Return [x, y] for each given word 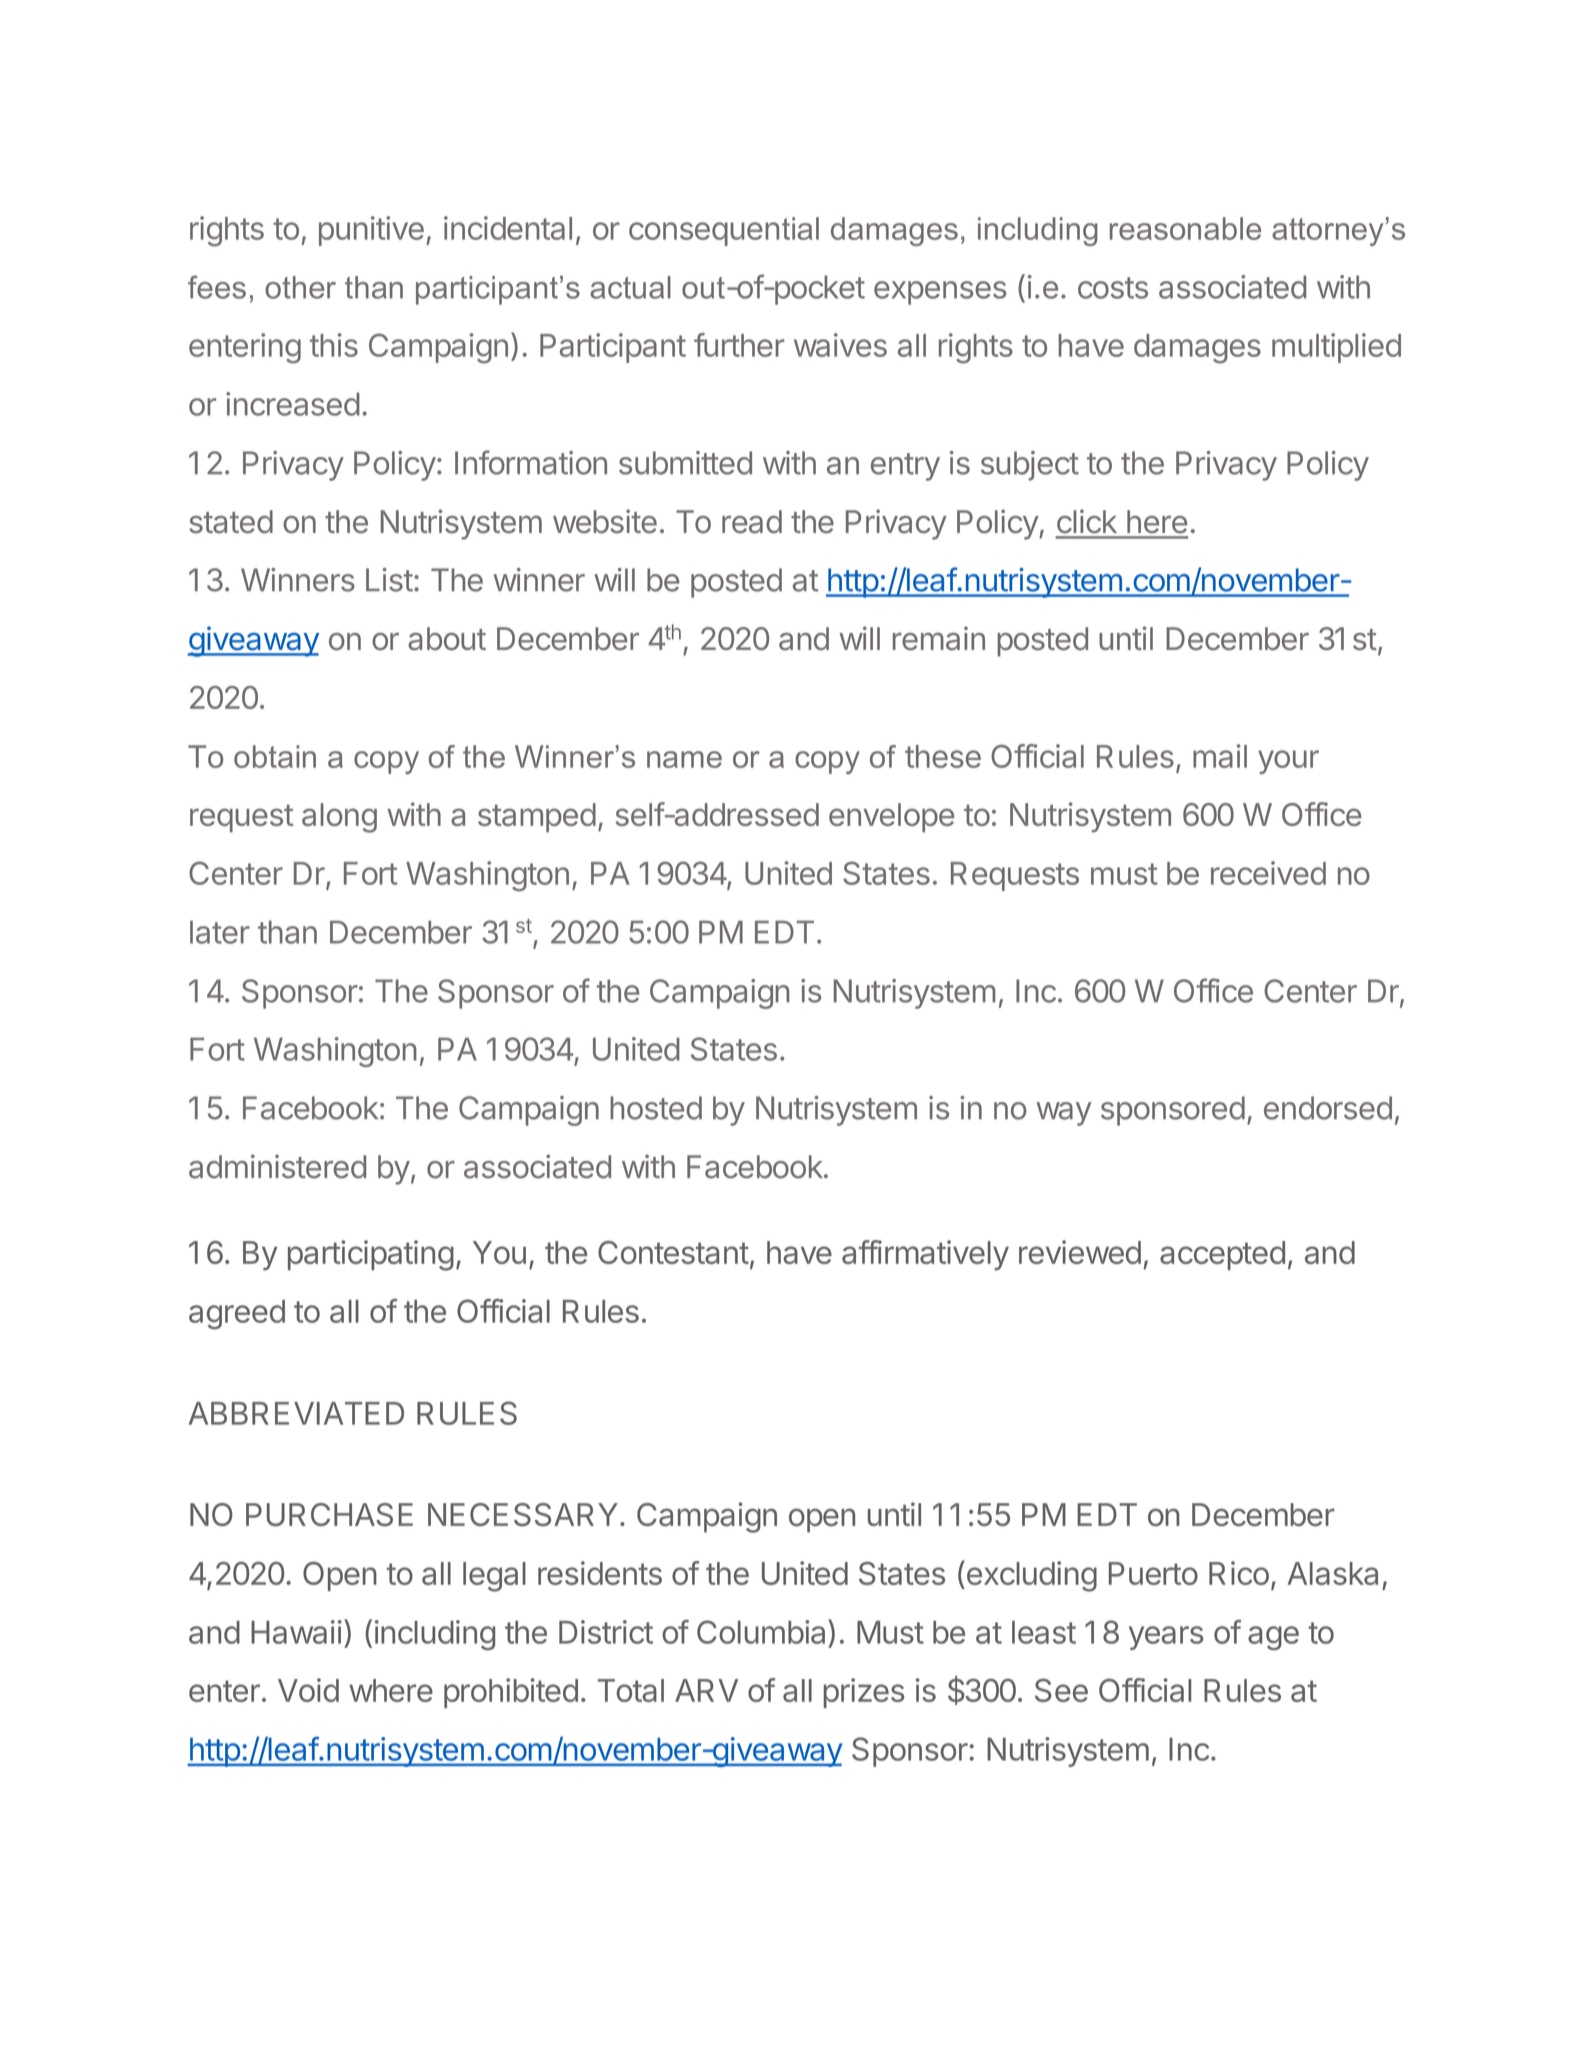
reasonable [1185, 228]
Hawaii [296, 1632]
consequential [724, 231]
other [300, 287]
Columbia [763, 1631]
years [1166, 1638]
